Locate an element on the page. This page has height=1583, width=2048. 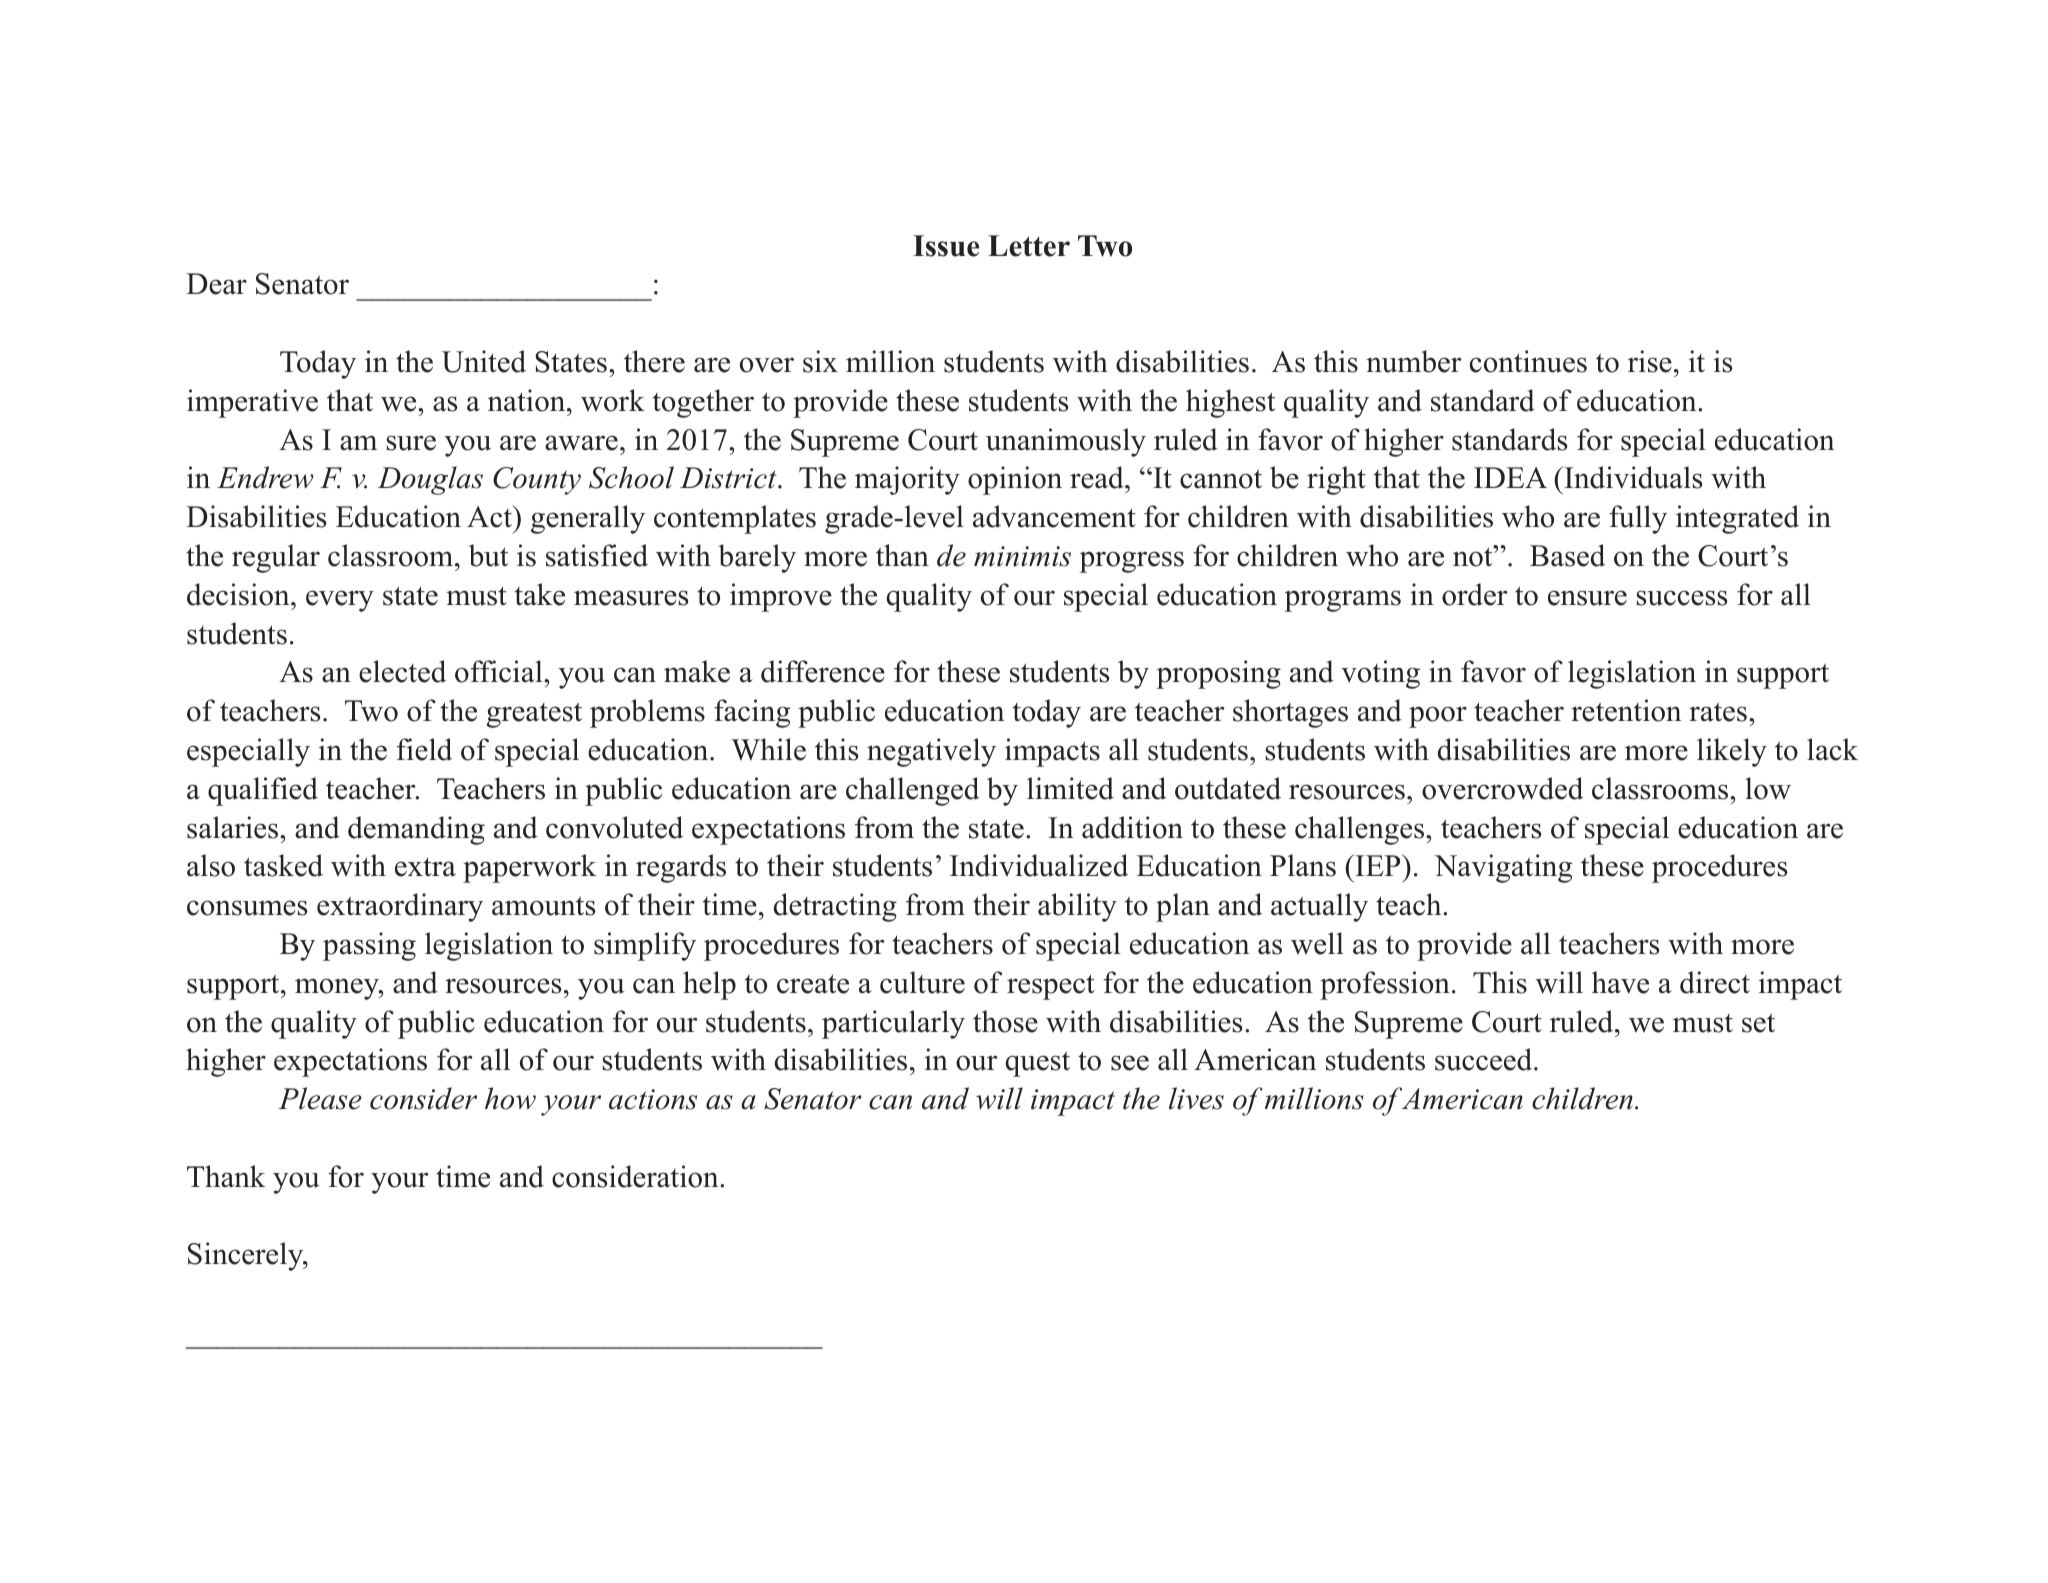
elected is located at coordinates (402, 671).
